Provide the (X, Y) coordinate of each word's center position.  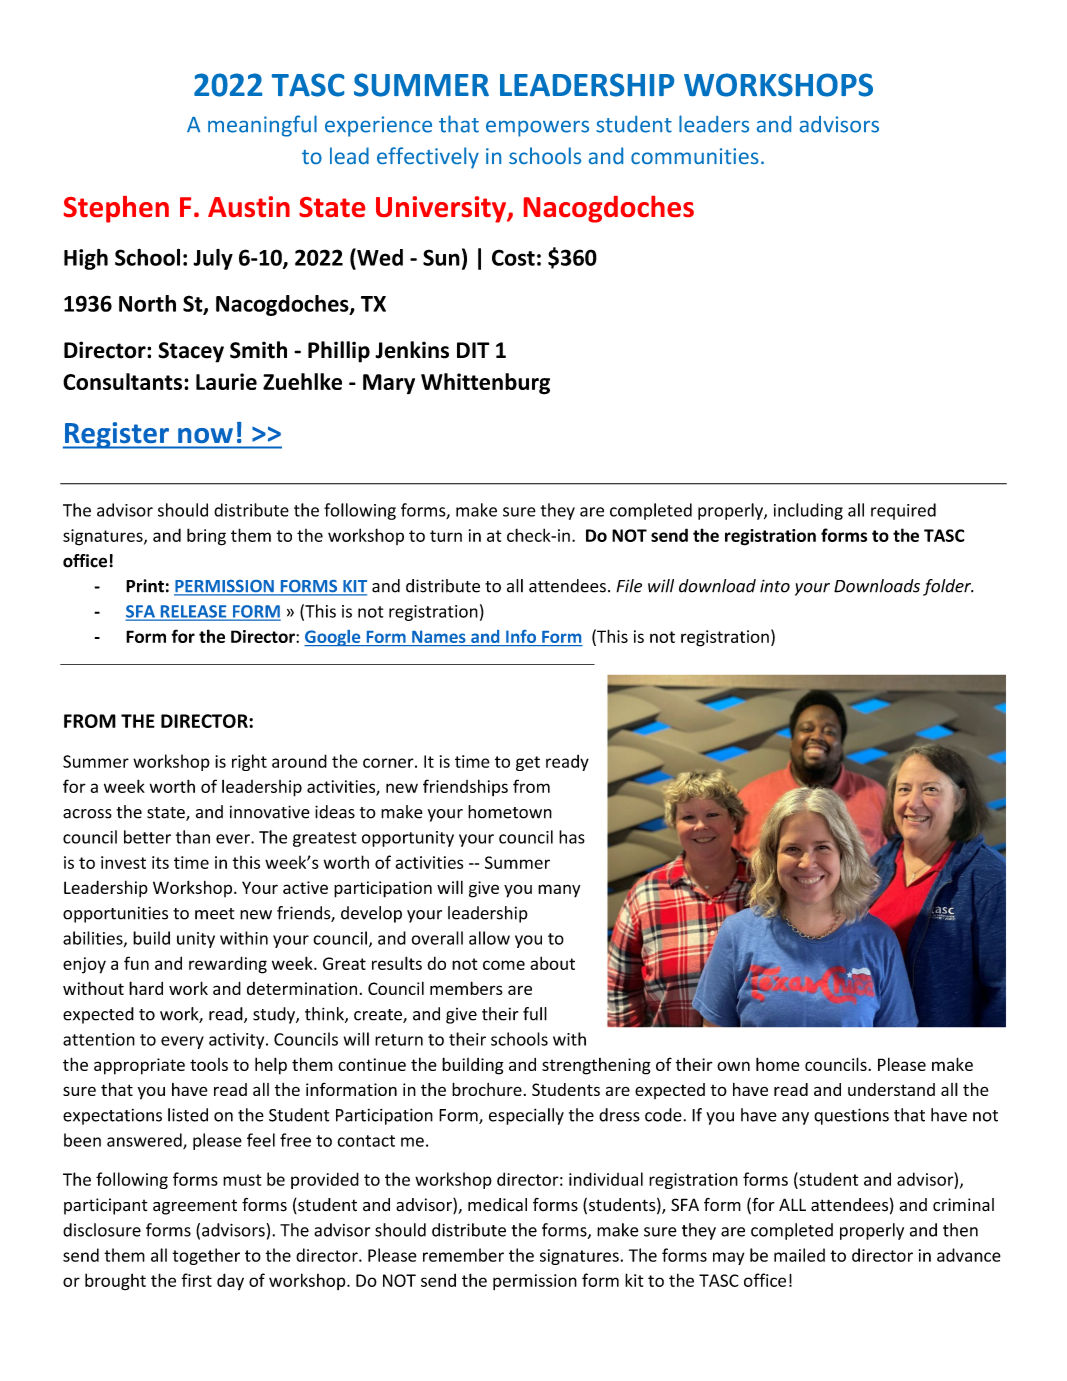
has (572, 837)
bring (206, 537)
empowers (537, 129)
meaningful (262, 126)
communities (695, 156)
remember (463, 1255)
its (160, 862)
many (559, 891)
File (629, 586)
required (903, 511)
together (206, 1256)
